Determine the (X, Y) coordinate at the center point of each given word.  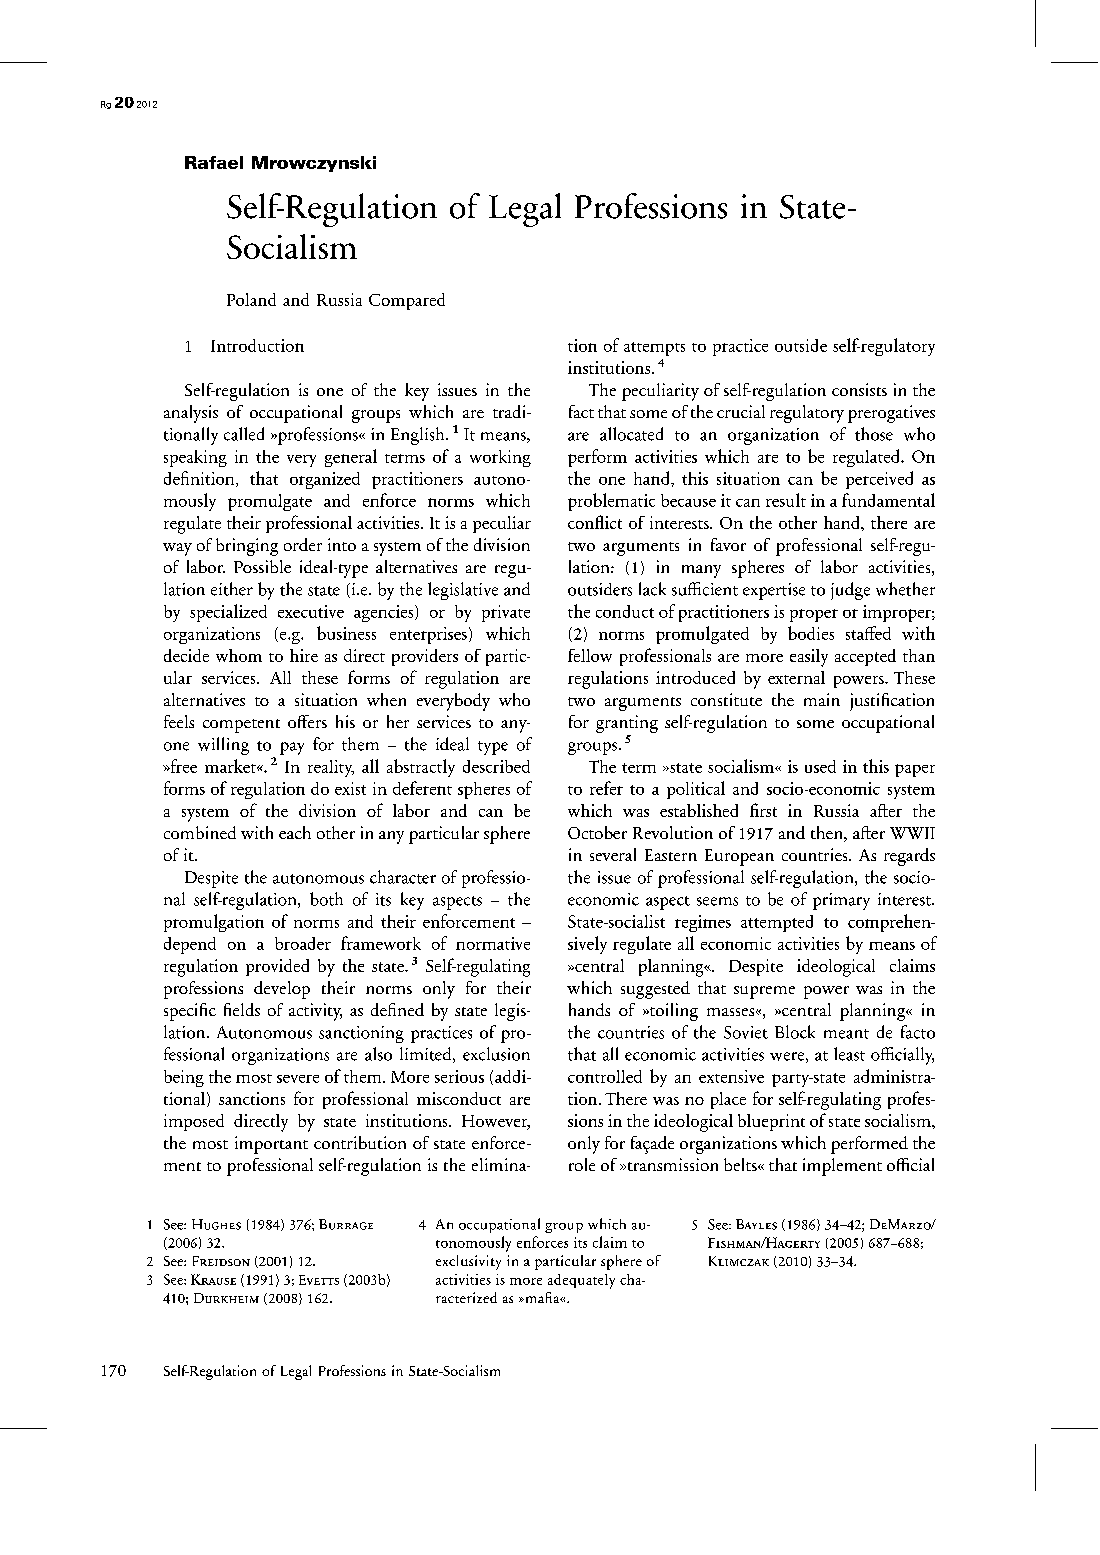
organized (325, 480)
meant (846, 1034)
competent (241, 726)
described (496, 766)
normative (493, 943)
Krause (213, 1279)
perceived (879, 480)
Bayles (756, 1224)
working (500, 458)
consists (859, 389)
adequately (581, 1281)
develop (282, 990)
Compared (407, 301)
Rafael (214, 162)
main (822, 699)
